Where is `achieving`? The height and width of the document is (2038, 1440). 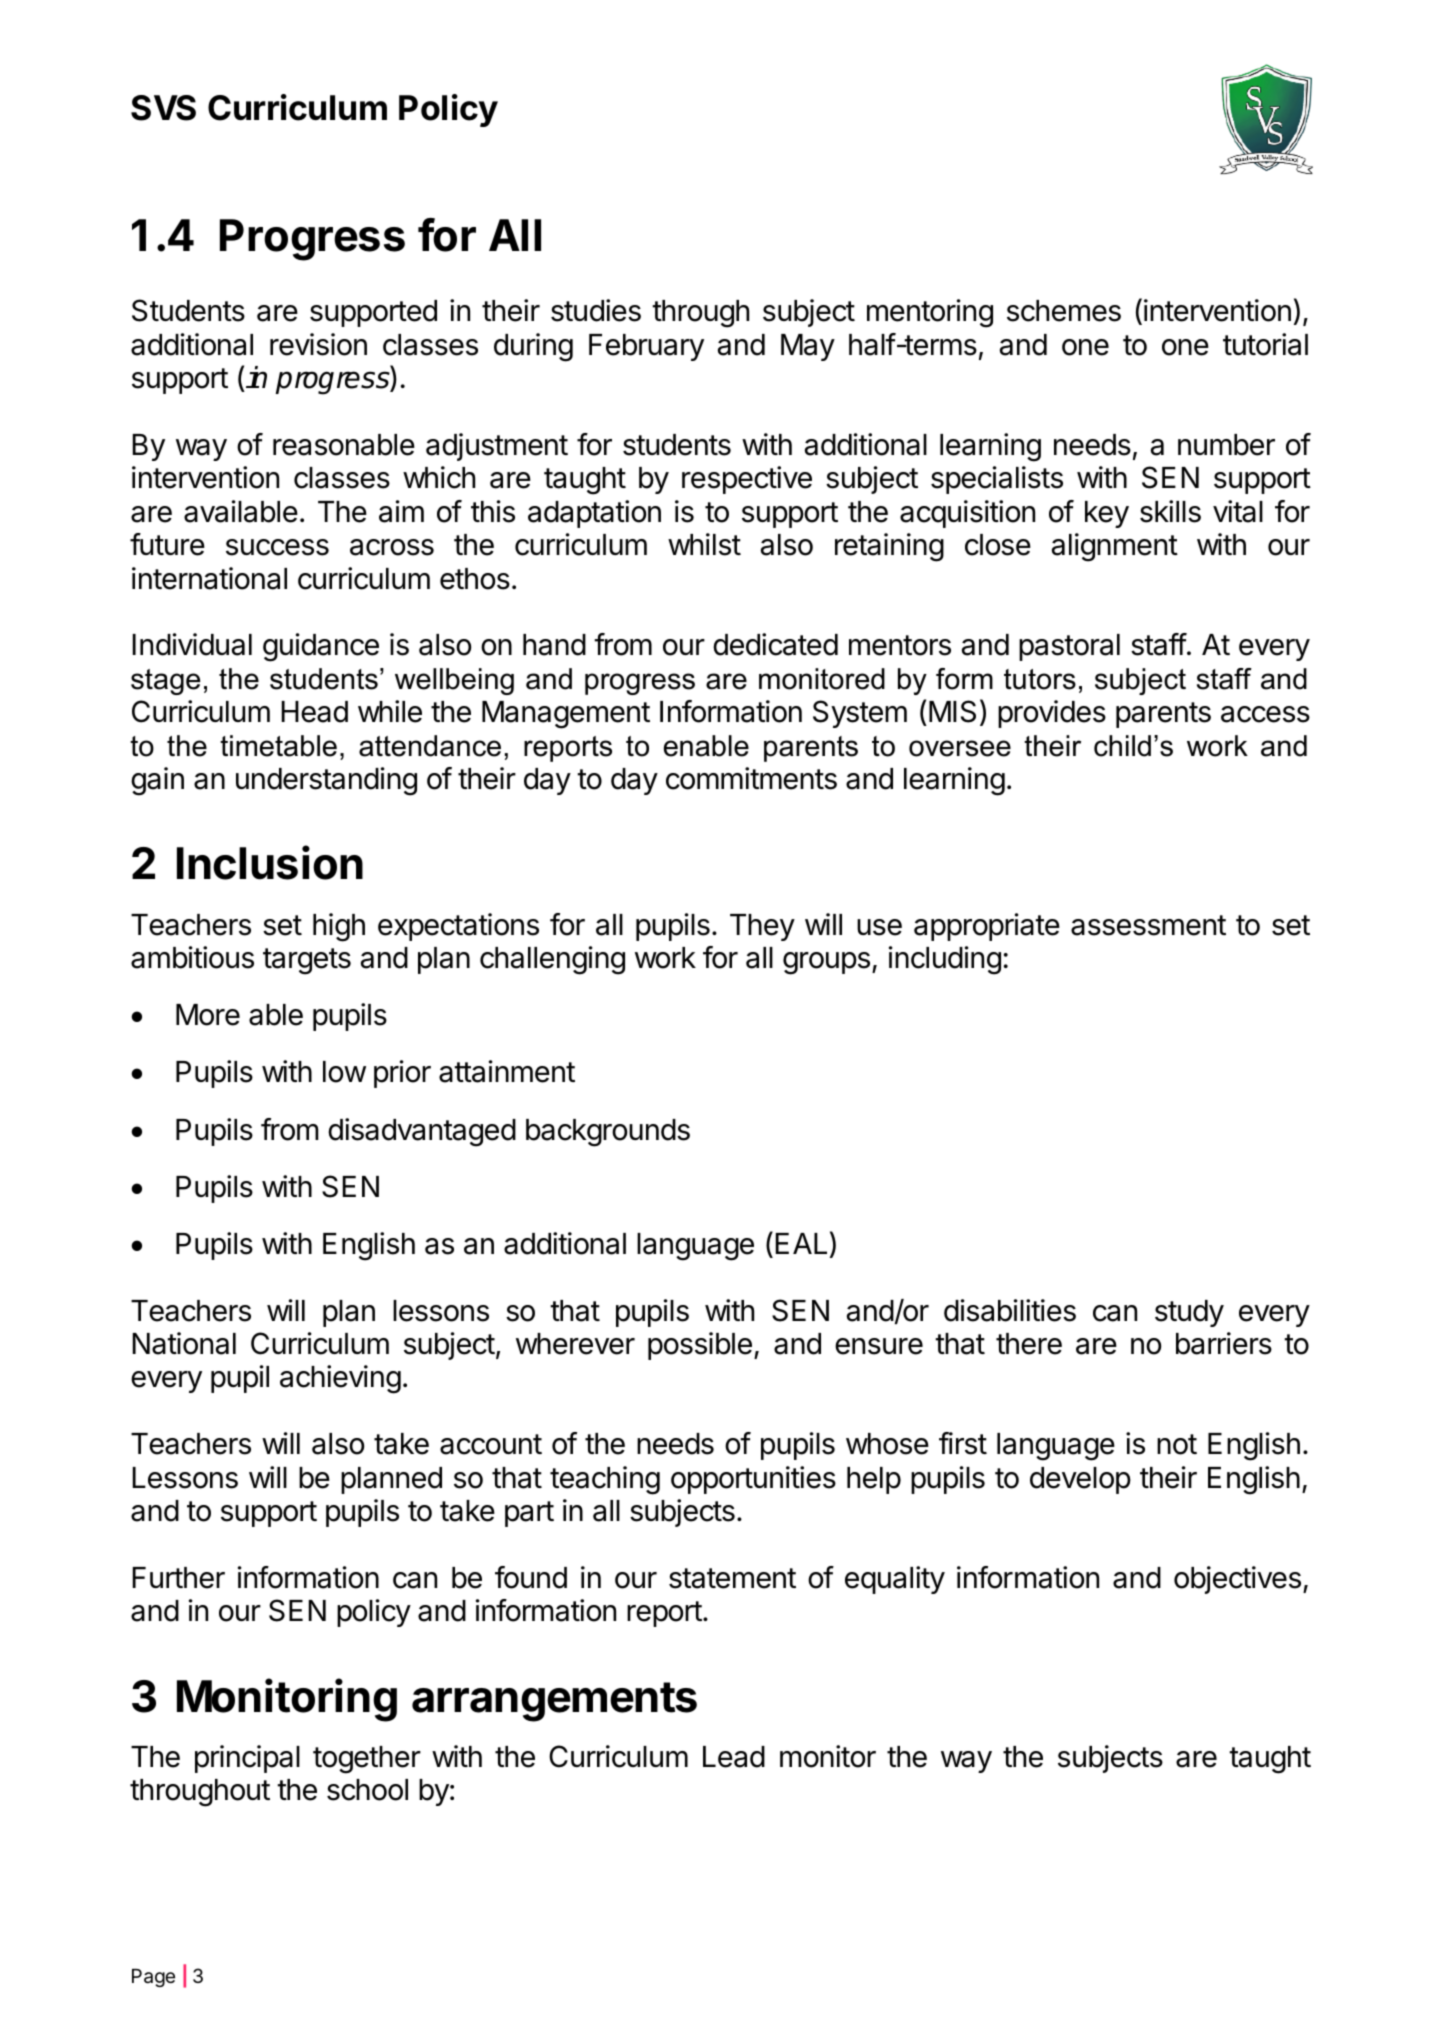
achieving is located at coordinates (340, 1379).
